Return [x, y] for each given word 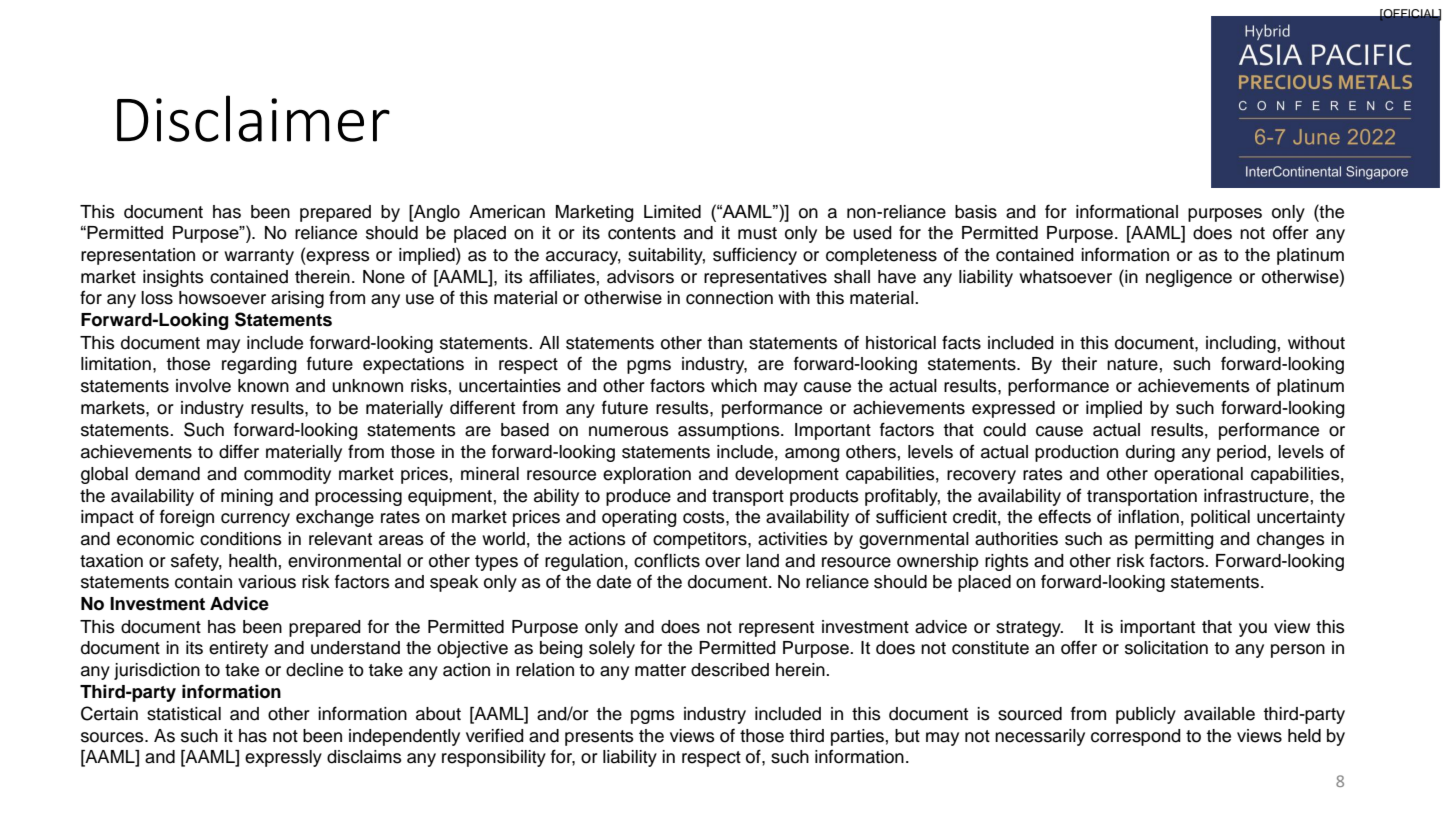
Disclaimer [253, 118]
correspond [1136, 737]
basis [976, 212]
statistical [184, 714]
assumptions [730, 431]
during [1150, 453]
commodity [287, 475]
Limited [672, 212]
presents [599, 738]
